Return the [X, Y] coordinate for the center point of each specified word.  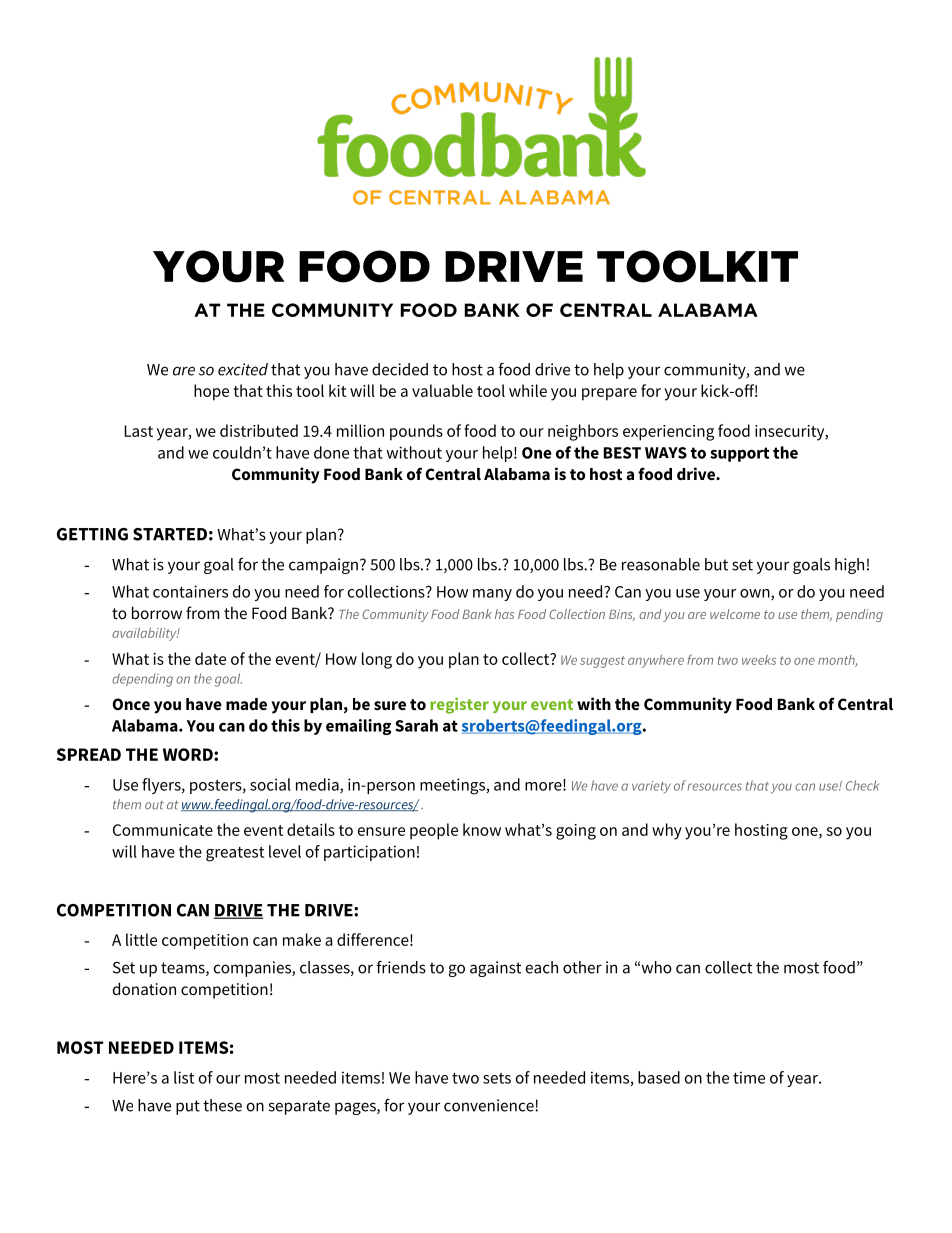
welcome [735, 614]
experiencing [668, 433]
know [482, 829]
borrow [157, 612]
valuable [442, 390]
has [504, 614]
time [749, 1077]
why [667, 831]
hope [211, 392]
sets [497, 1078]
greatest [235, 854]
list [184, 1077]
